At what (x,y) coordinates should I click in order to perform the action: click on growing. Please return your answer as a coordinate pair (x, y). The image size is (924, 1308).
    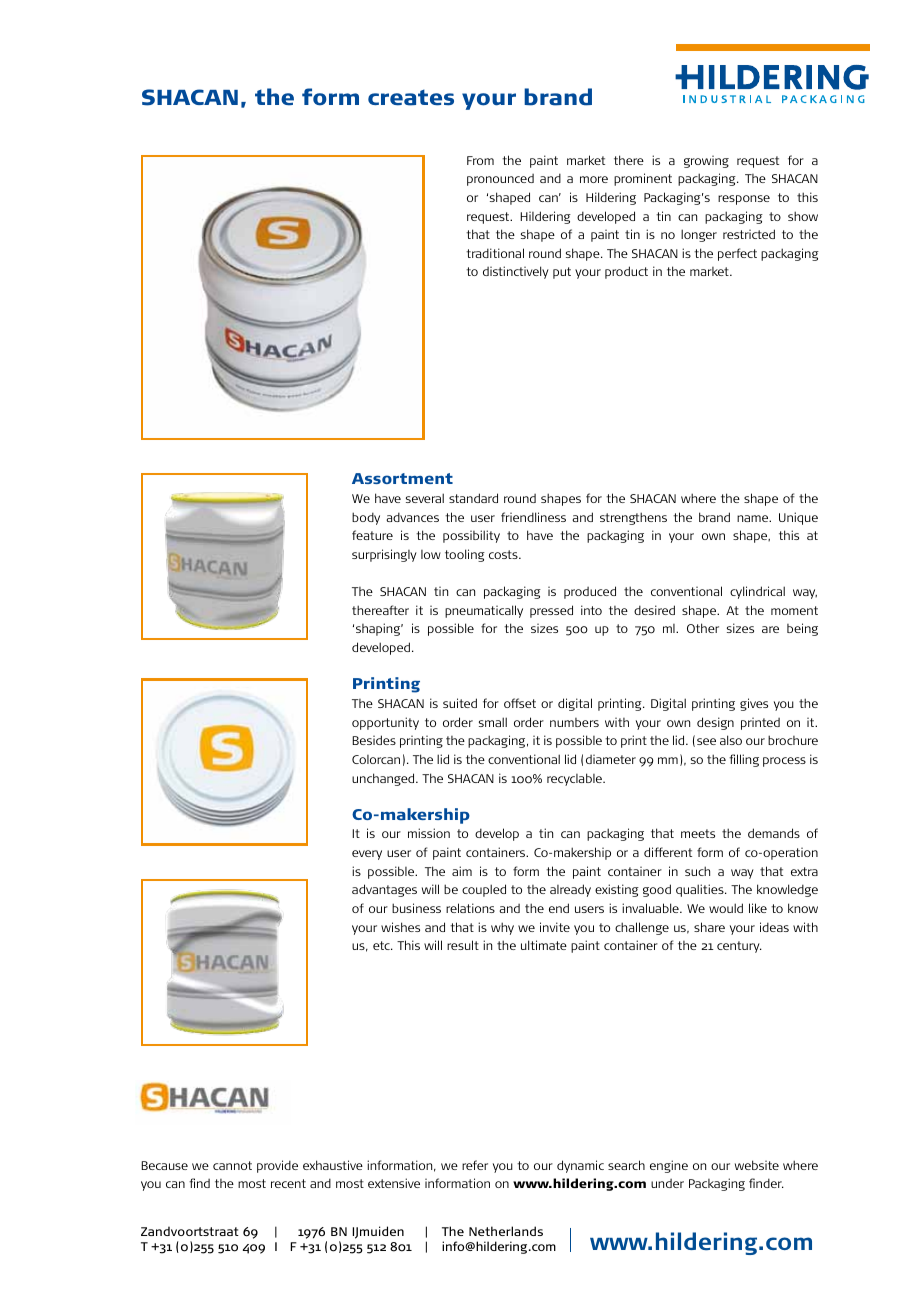
    Looking at the image, I should click on (706, 161).
